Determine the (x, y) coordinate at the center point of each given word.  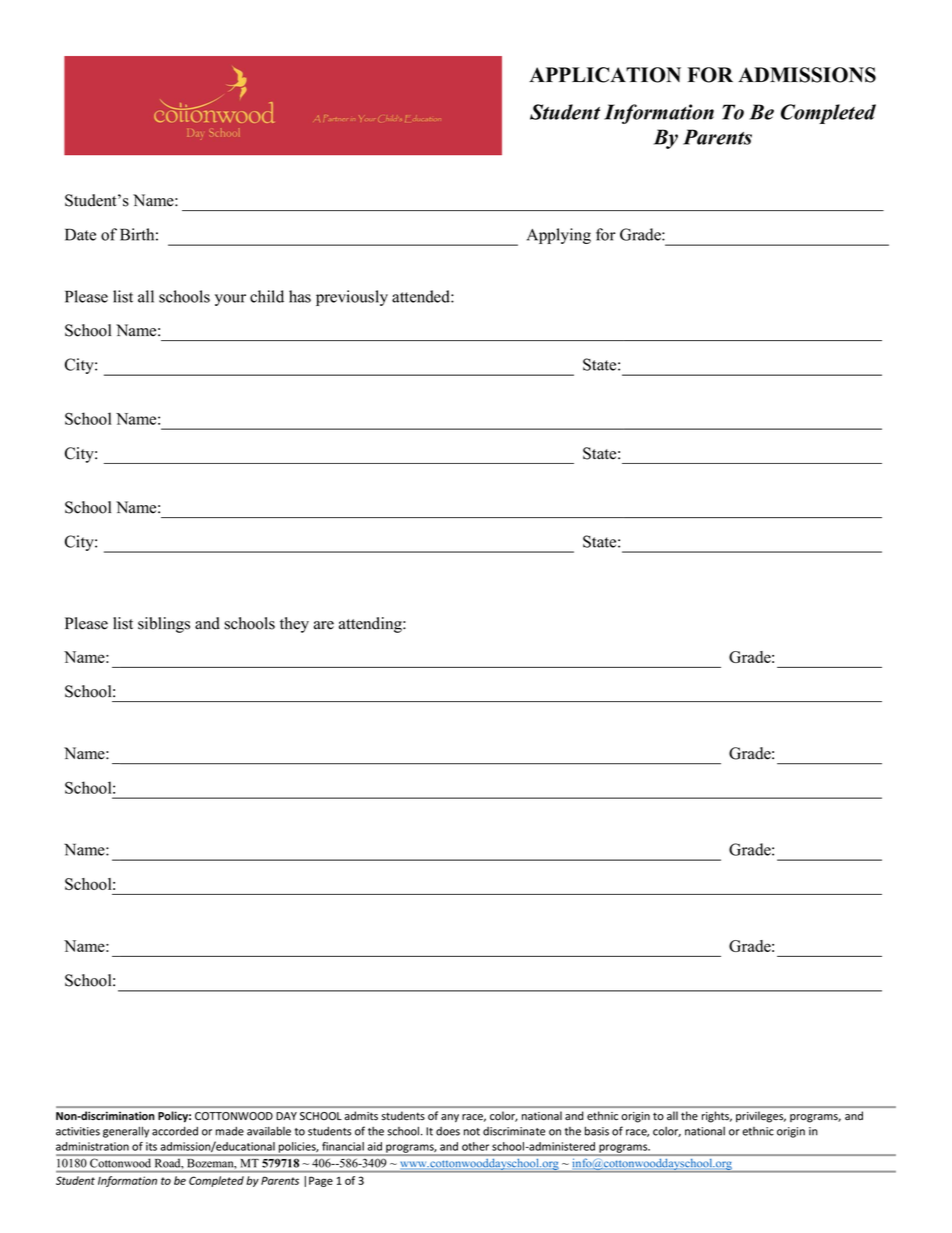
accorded (175, 1131)
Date (80, 234)
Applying (559, 236)
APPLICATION (605, 75)
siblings (164, 625)
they (294, 625)
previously (352, 298)
